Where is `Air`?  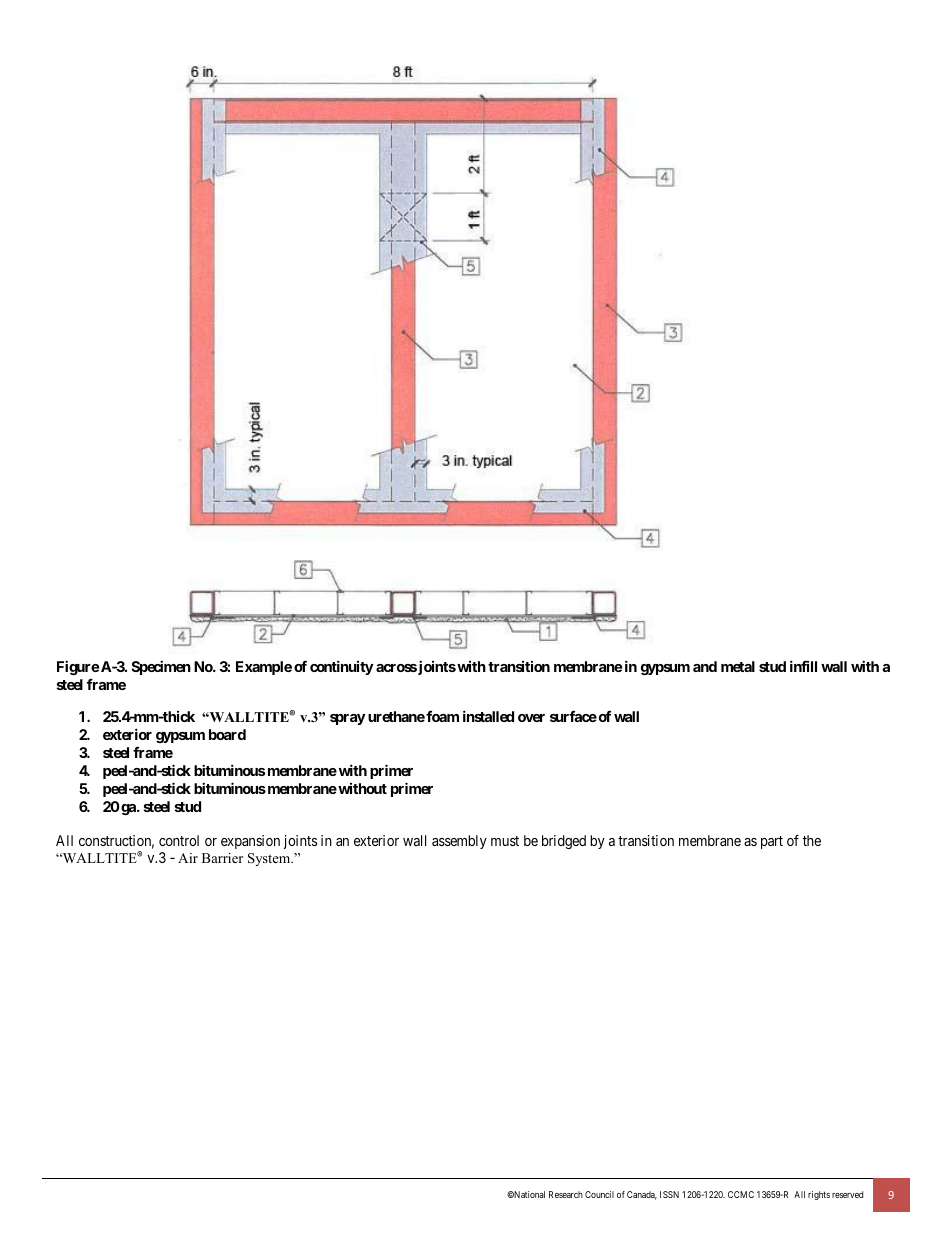
Air is located at coordinates (188, 858).
